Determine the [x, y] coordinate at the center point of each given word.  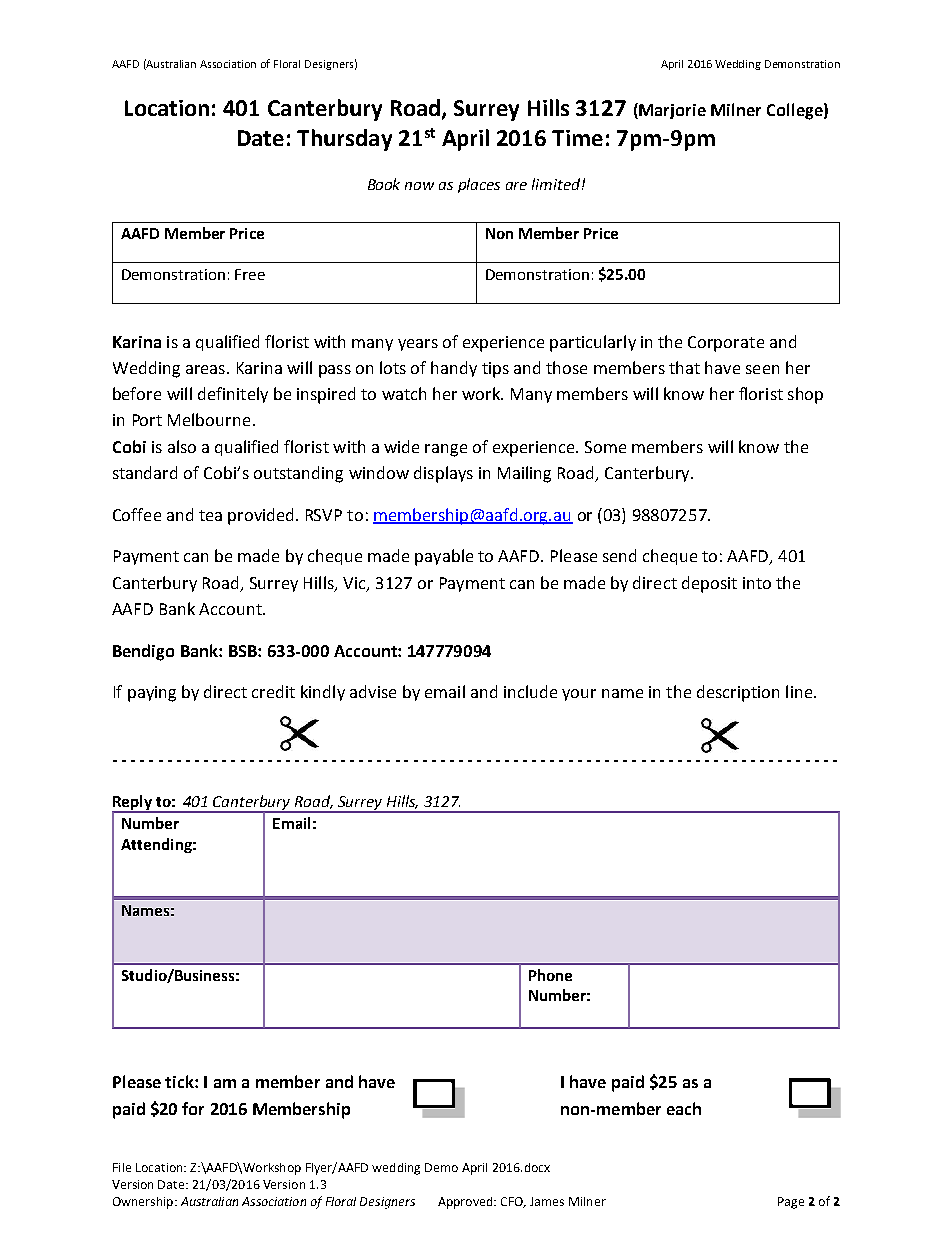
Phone [550, 975]
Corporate [726, 344]
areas [205, 369]
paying [152, 694]
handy [454, 369]
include [530, 691]
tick [180, 1081]
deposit [709, 584]
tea [210, 515]
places [479, 185]
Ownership [144, 1203]
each [684, 1108]
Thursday [344, 140]
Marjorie [671, 111]
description [738, 693]
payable [444, 557]
